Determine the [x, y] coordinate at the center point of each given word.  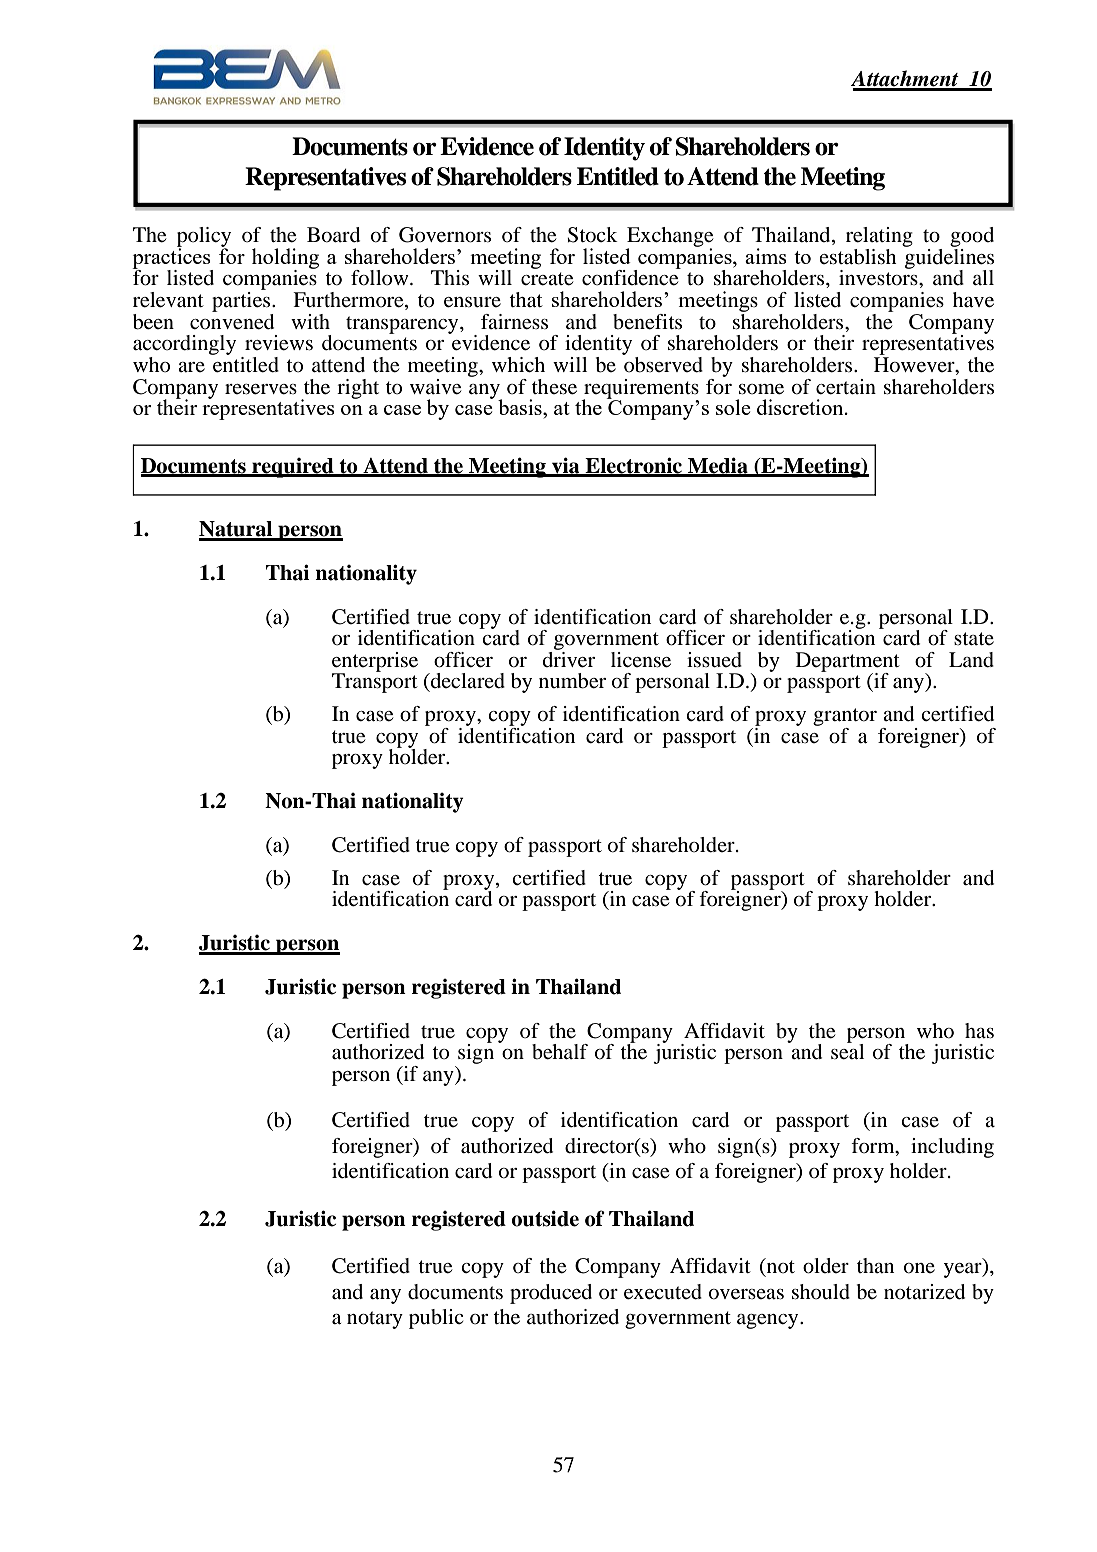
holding [285, 259]
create [547, 279]
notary [375, 1320]
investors [879, 277]
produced [551, 1294]
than [875, 1265]
